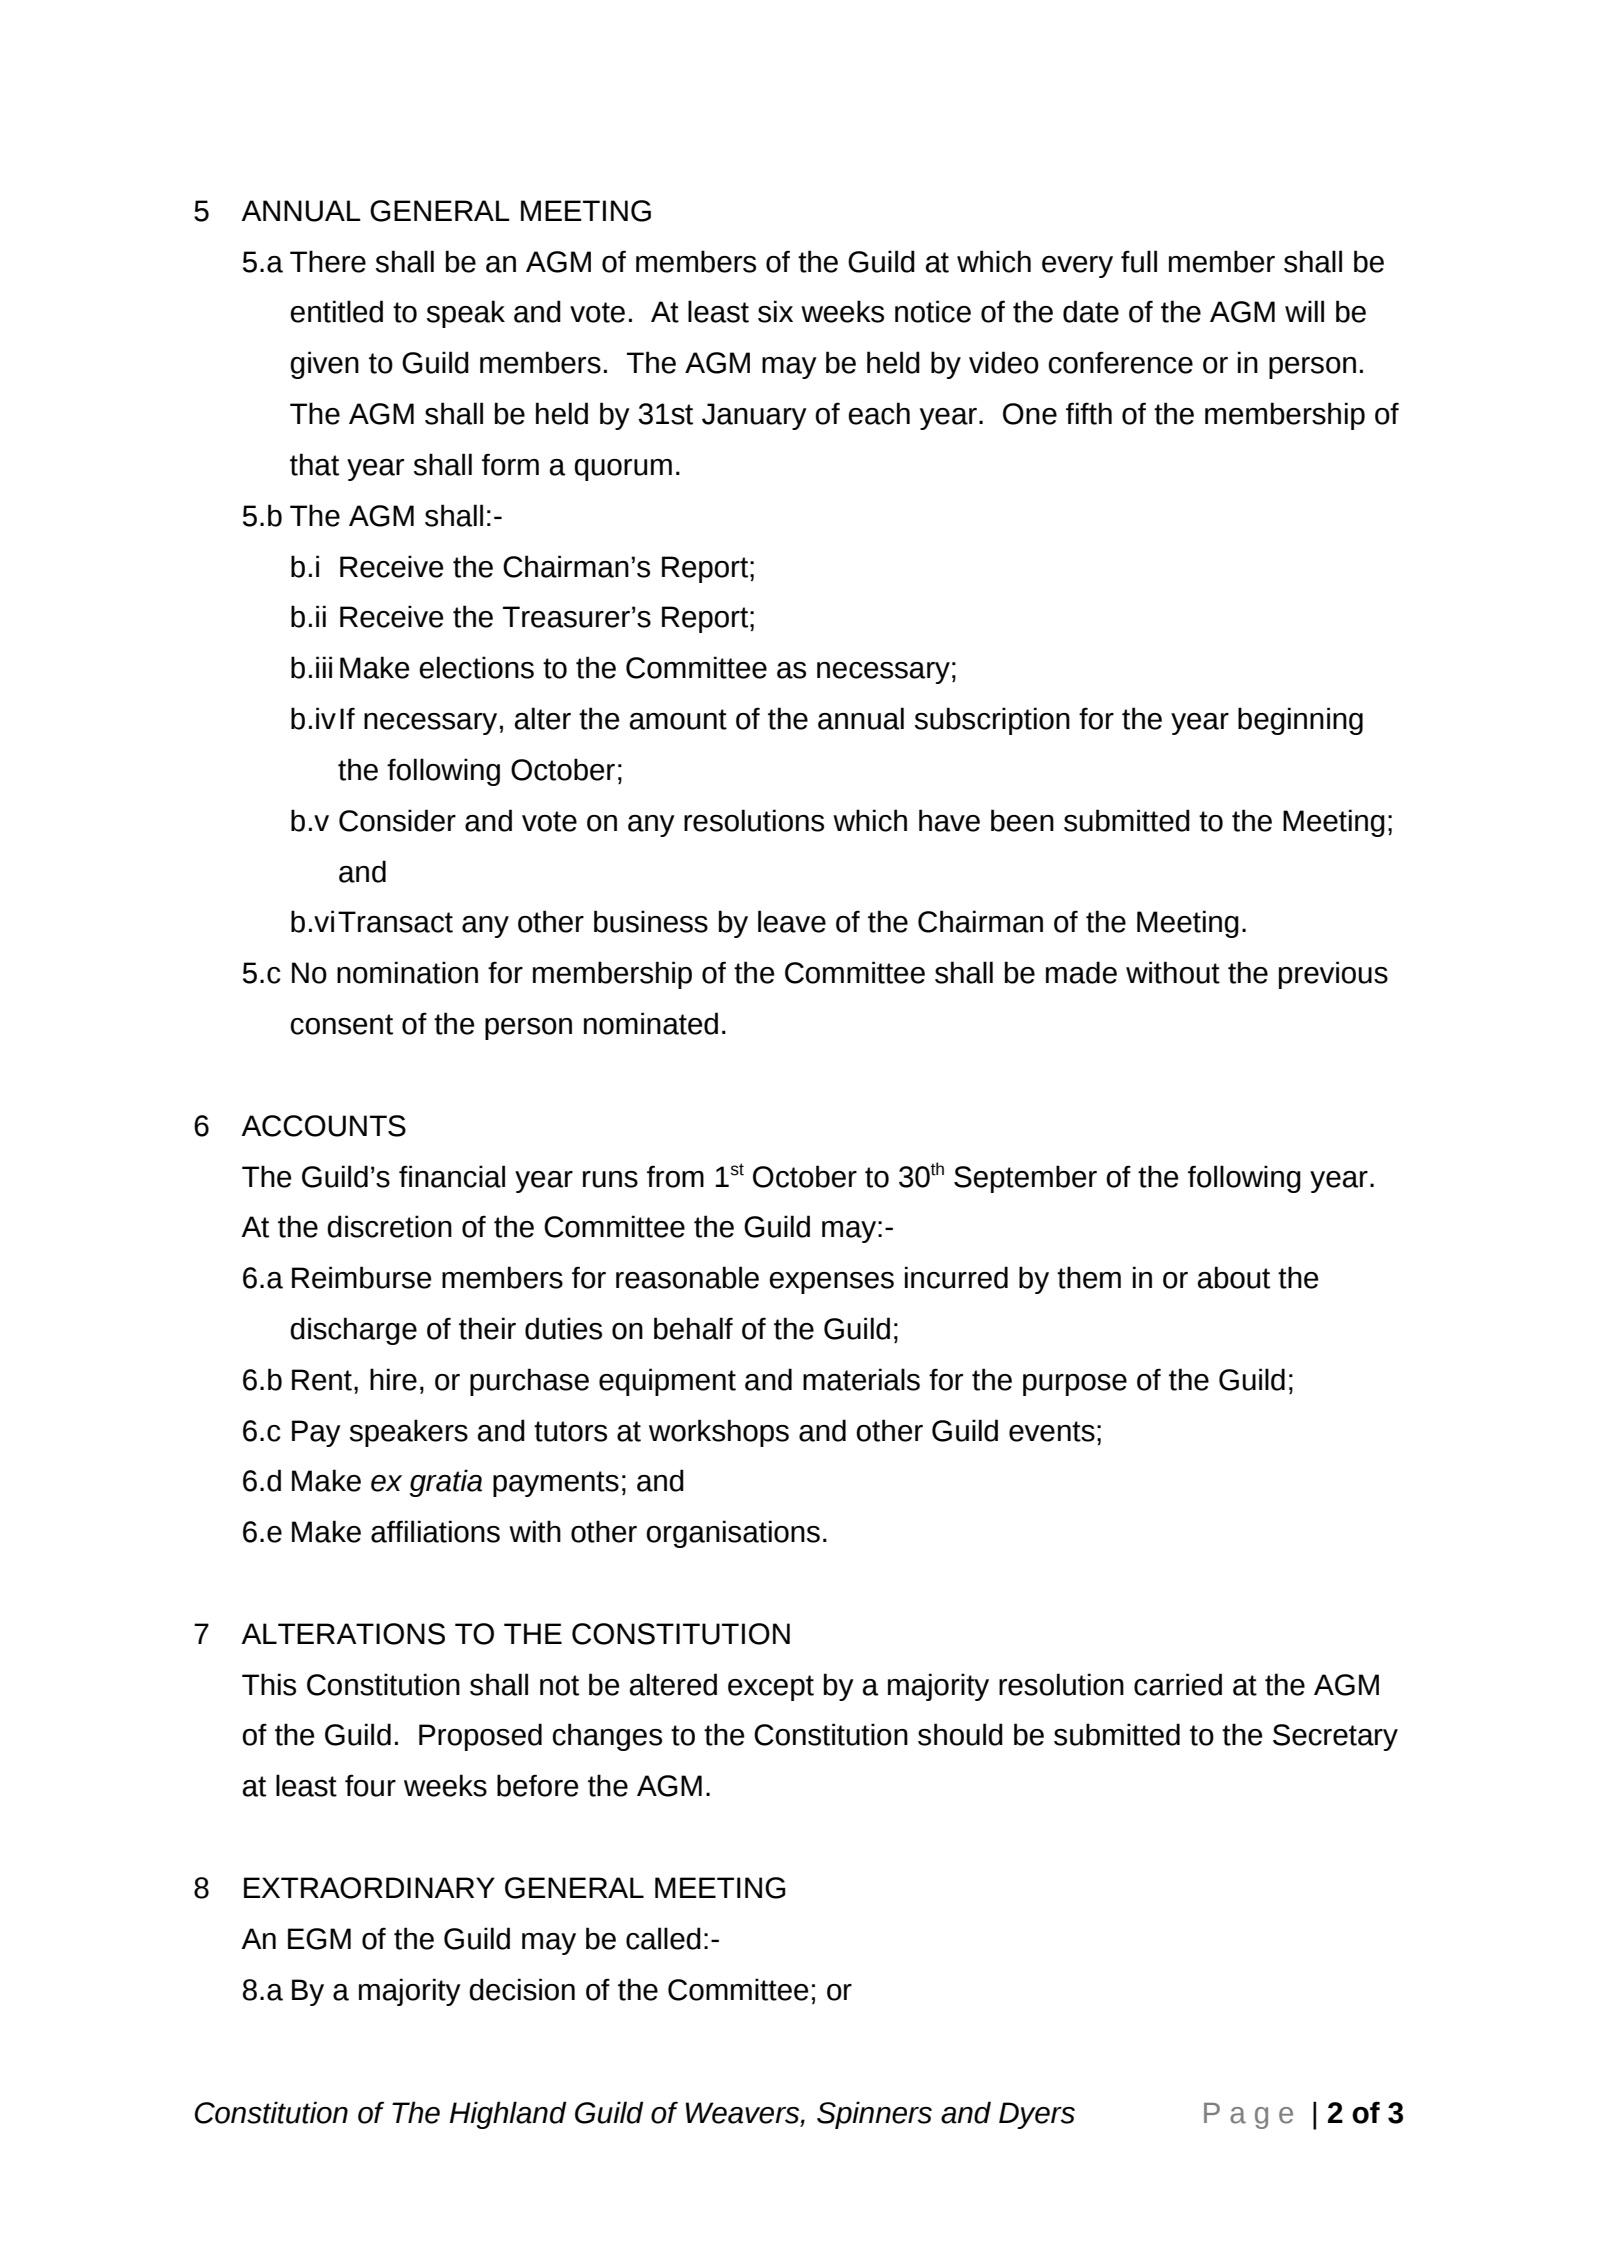 The width and height of the screenshot is (1597, 2258). What do you see at coordinates (1335, 1737) in the screenshot?
I see `Secretary` at bounding box center [1335, 1737].
